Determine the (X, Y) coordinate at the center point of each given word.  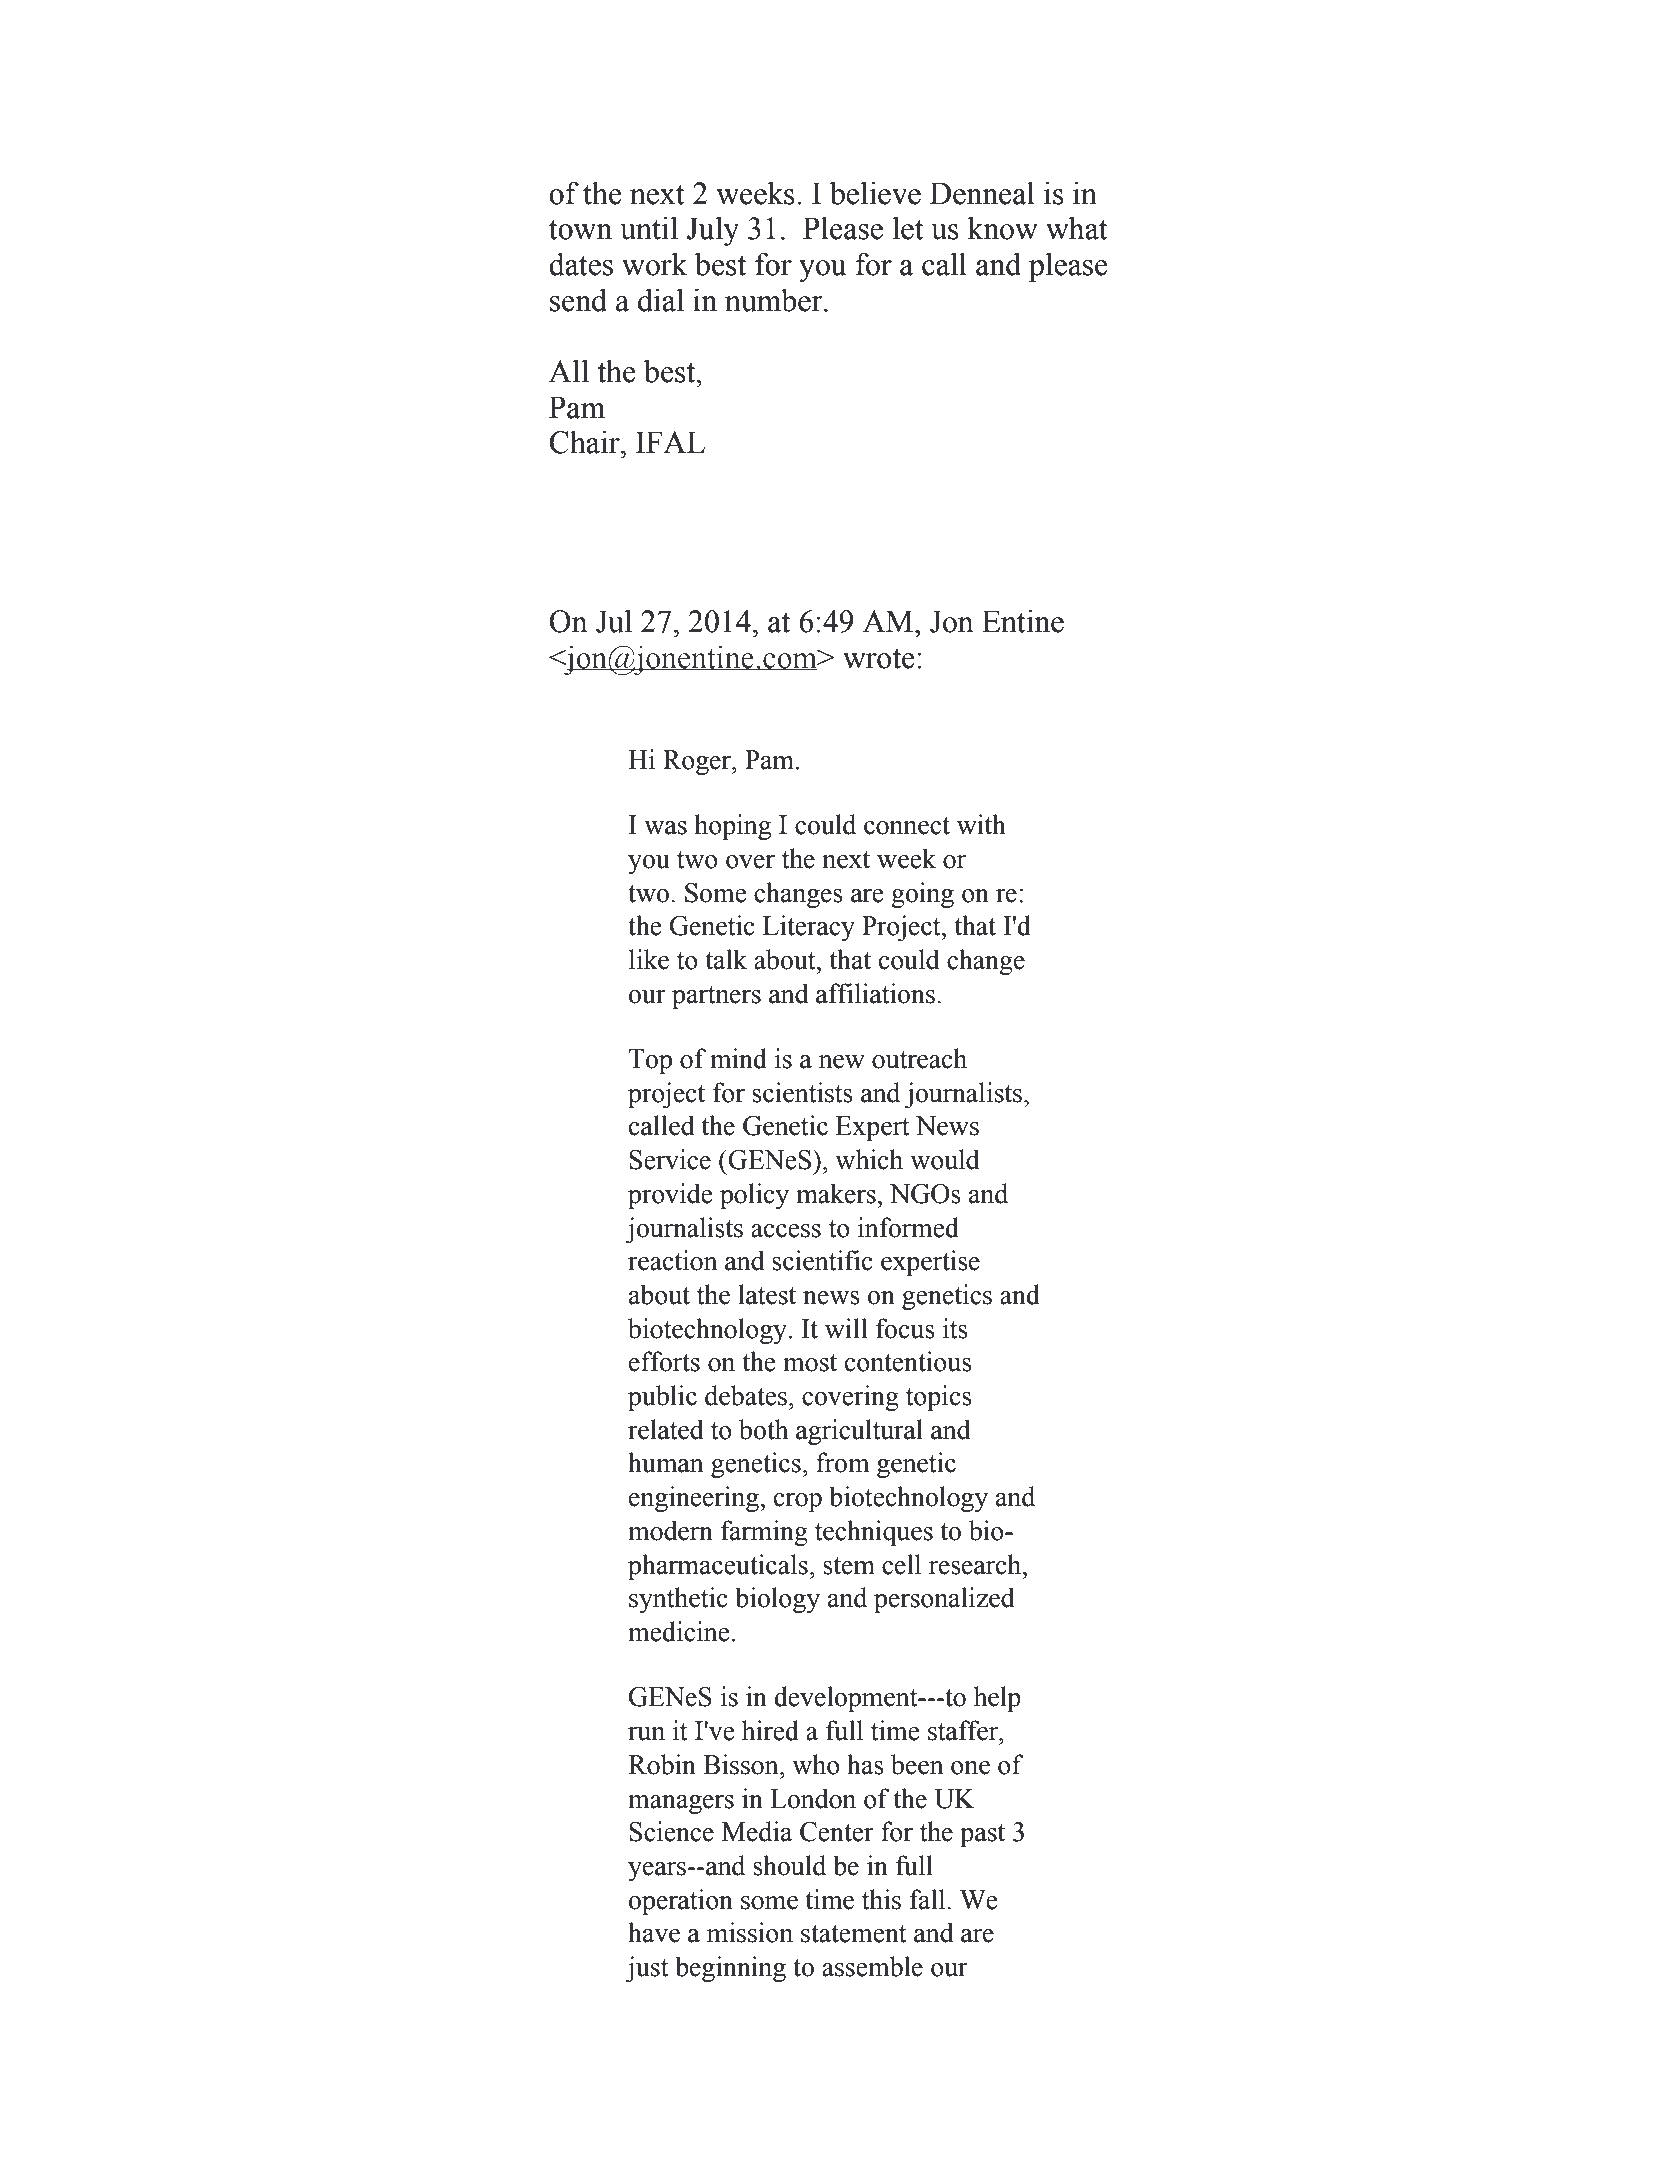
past (982, 1835)
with (981, 824)
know (1002, 228)
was (665, 828)
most (810, 1363)
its (955, 1328)
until (649, 228)
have (654, 1932)
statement (854, 1934)
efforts (664, 1361)
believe (875, 193)
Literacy (809, 928)
